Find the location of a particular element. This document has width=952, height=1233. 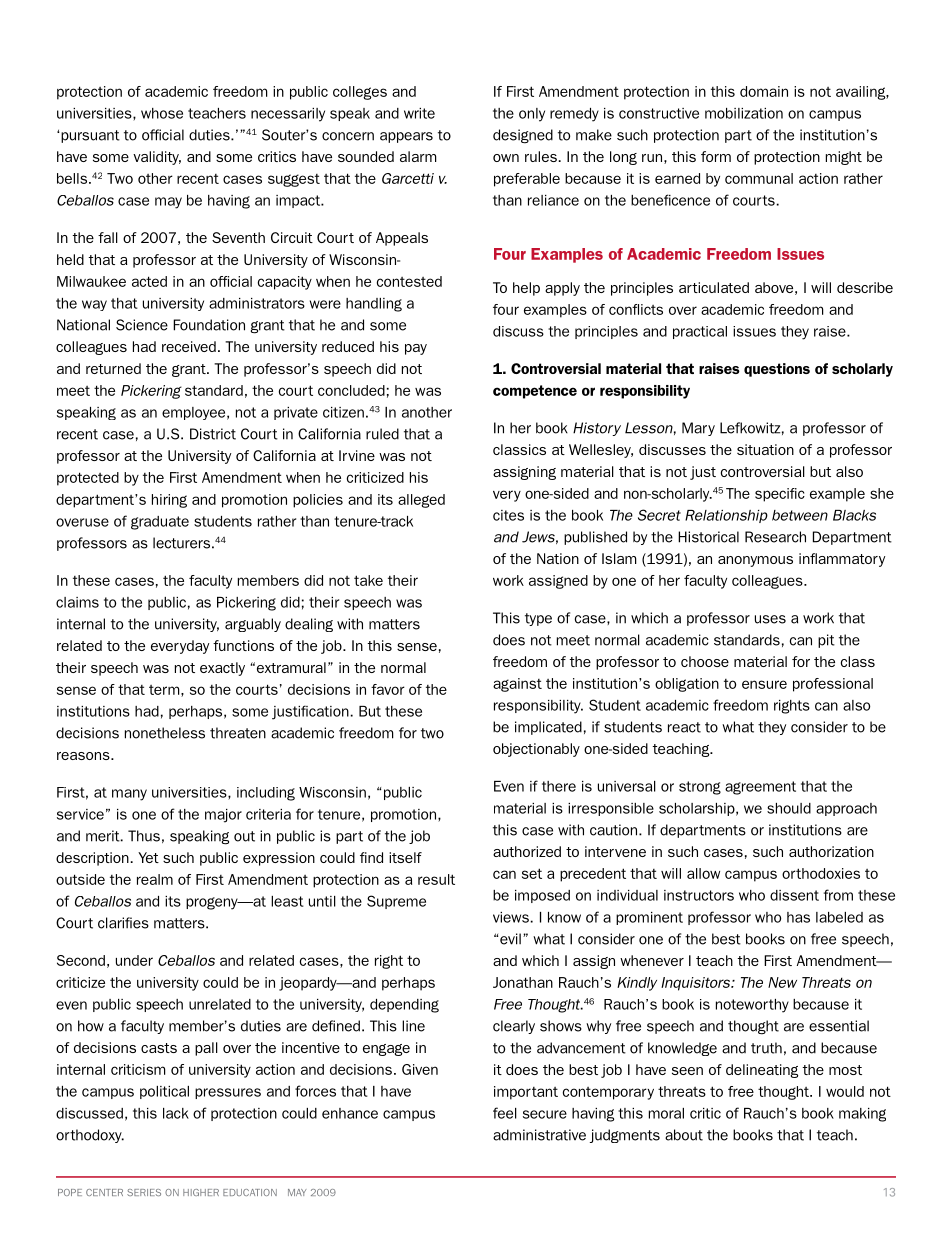

write is located at coordinates (419, 113).
